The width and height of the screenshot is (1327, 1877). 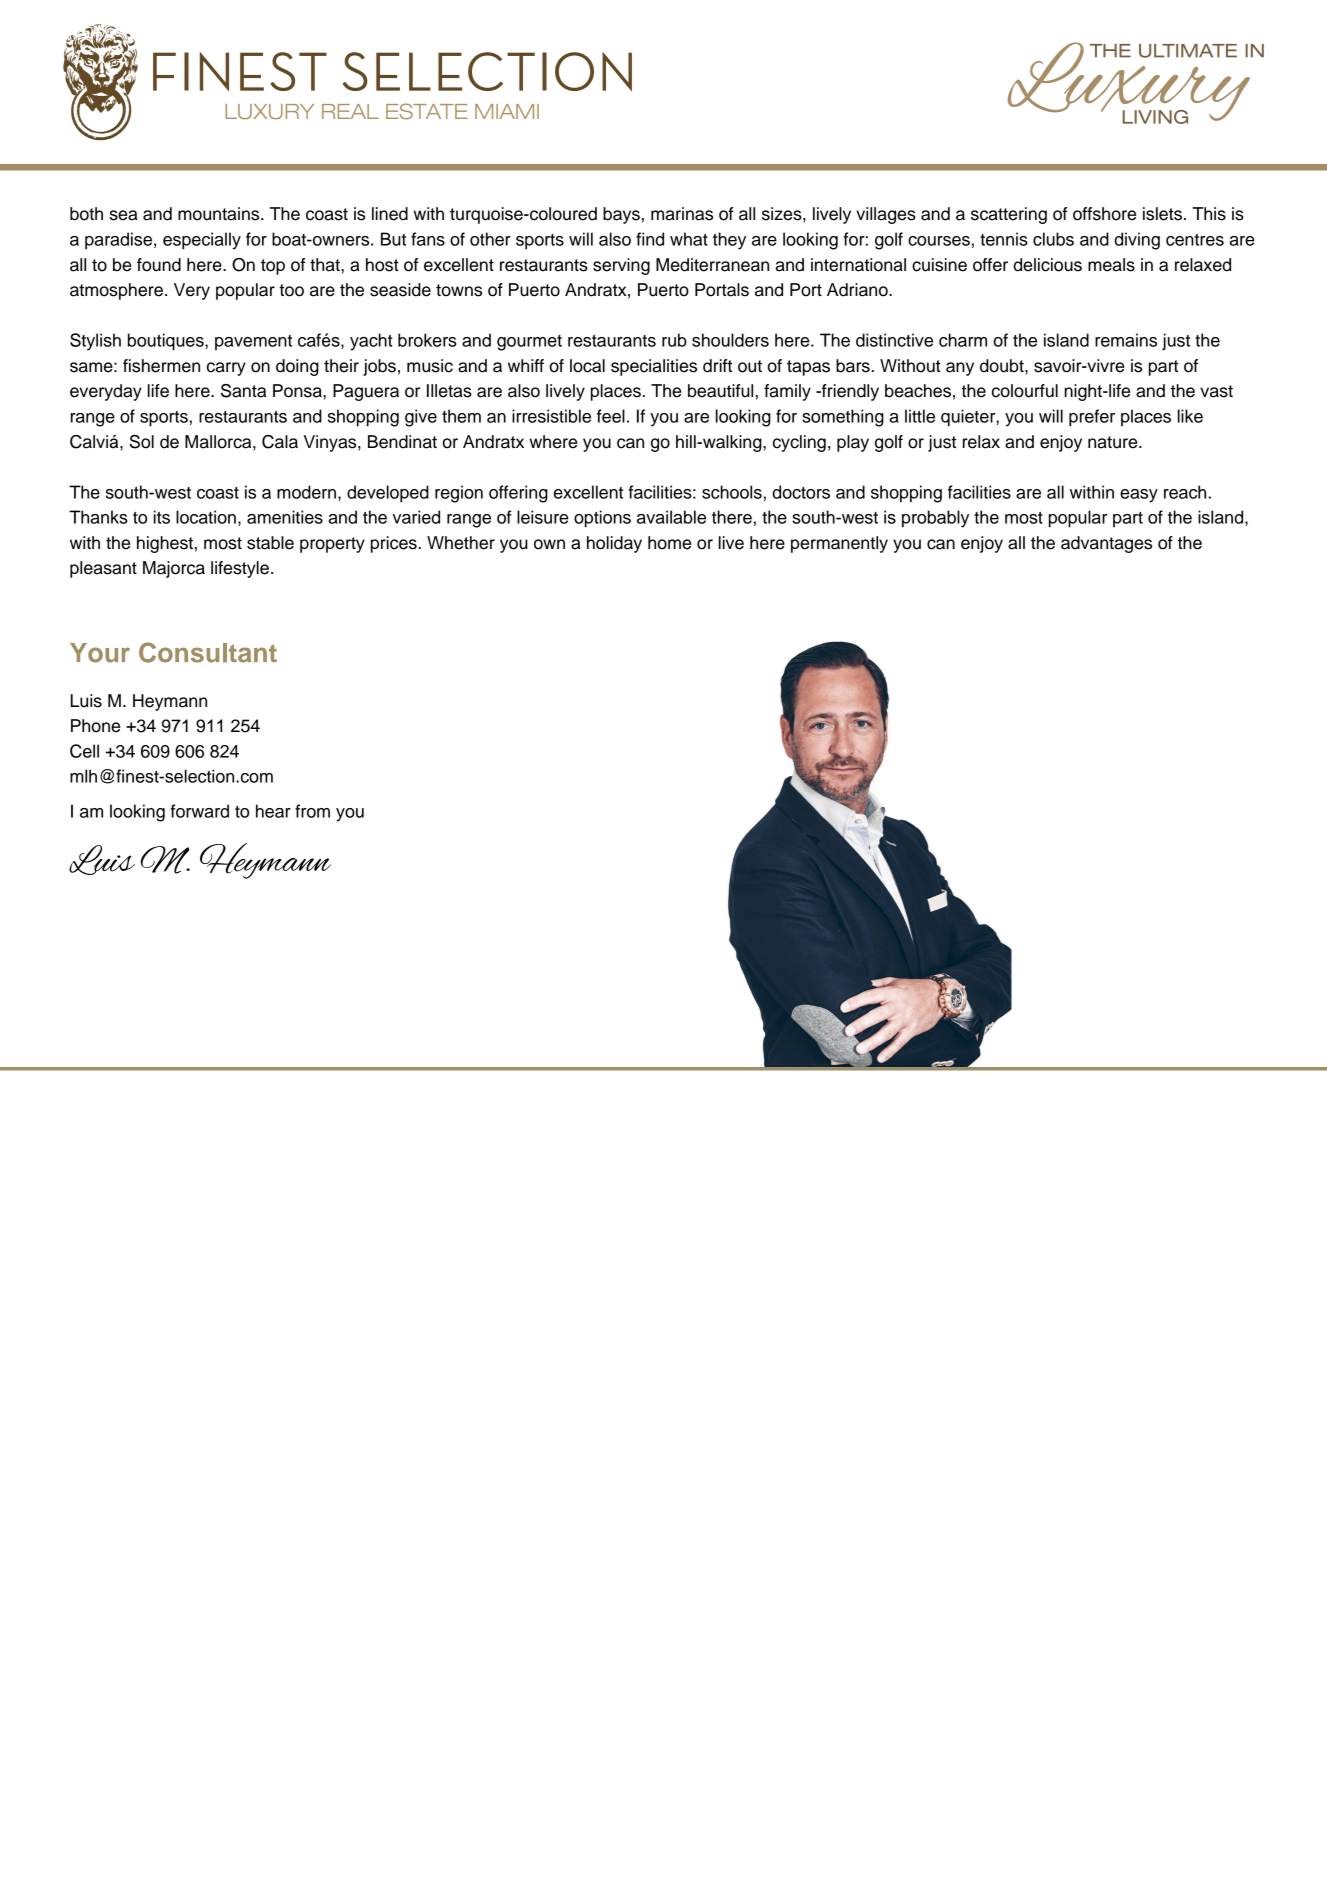 What do you see at coordinates (732, 492) in the screenshot?
I see `schools` at bounding box center [732, 492].
